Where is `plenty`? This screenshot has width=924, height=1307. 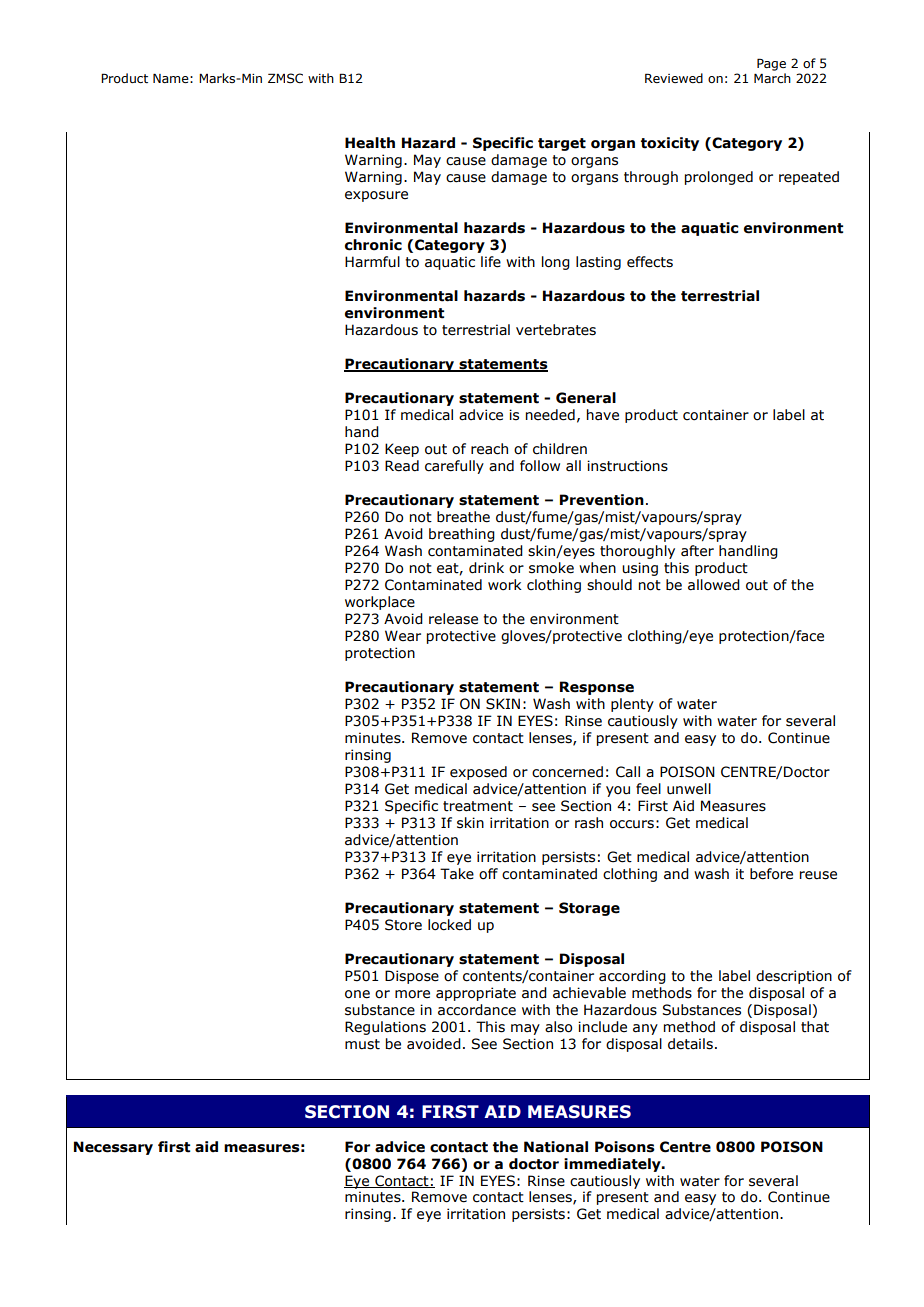
plenty is located at coordinates (632, 705).
